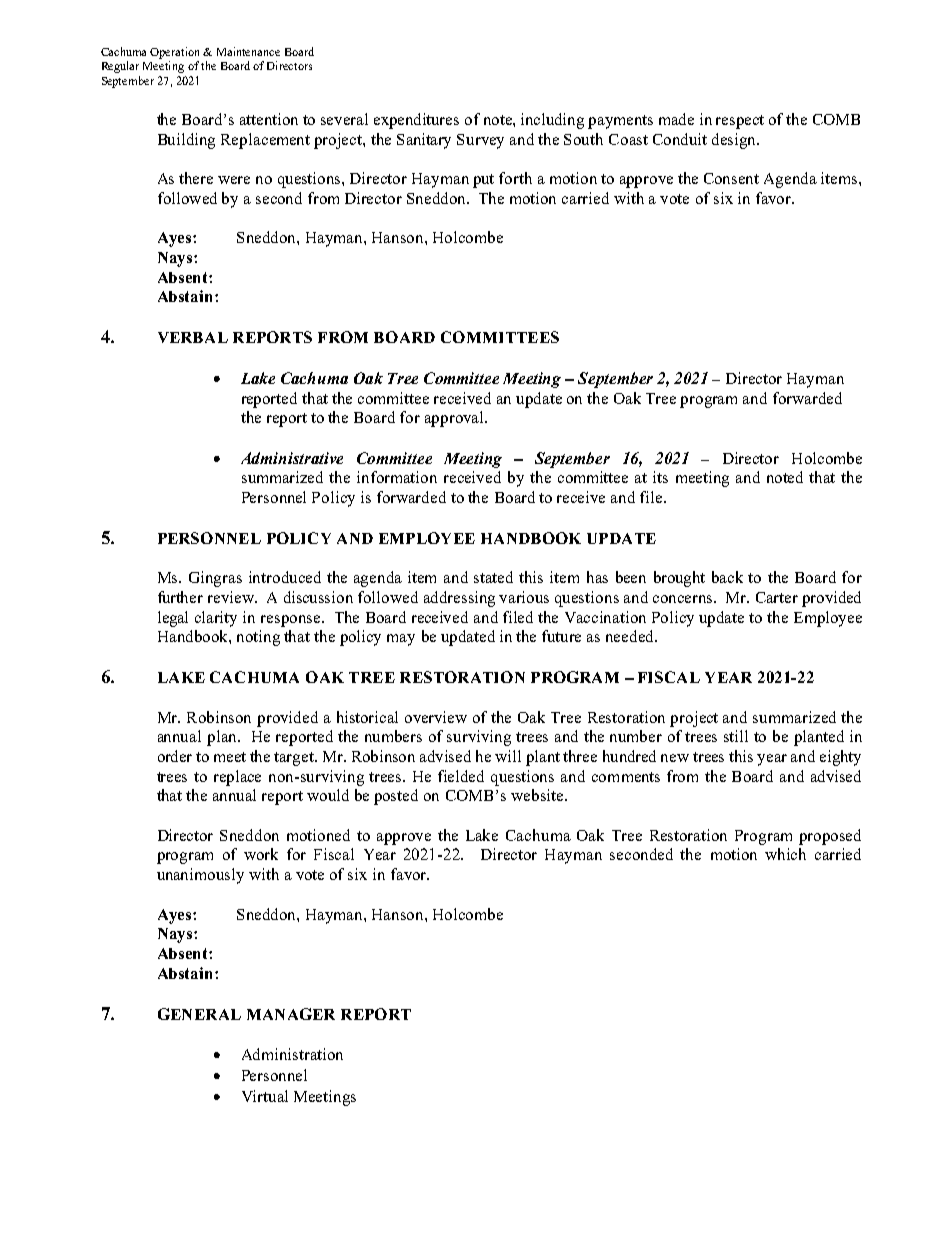 This document has width=952, height=1233. Describe the element at coordinates (193, 337) in the document. I see `VERBAL` at that location.
